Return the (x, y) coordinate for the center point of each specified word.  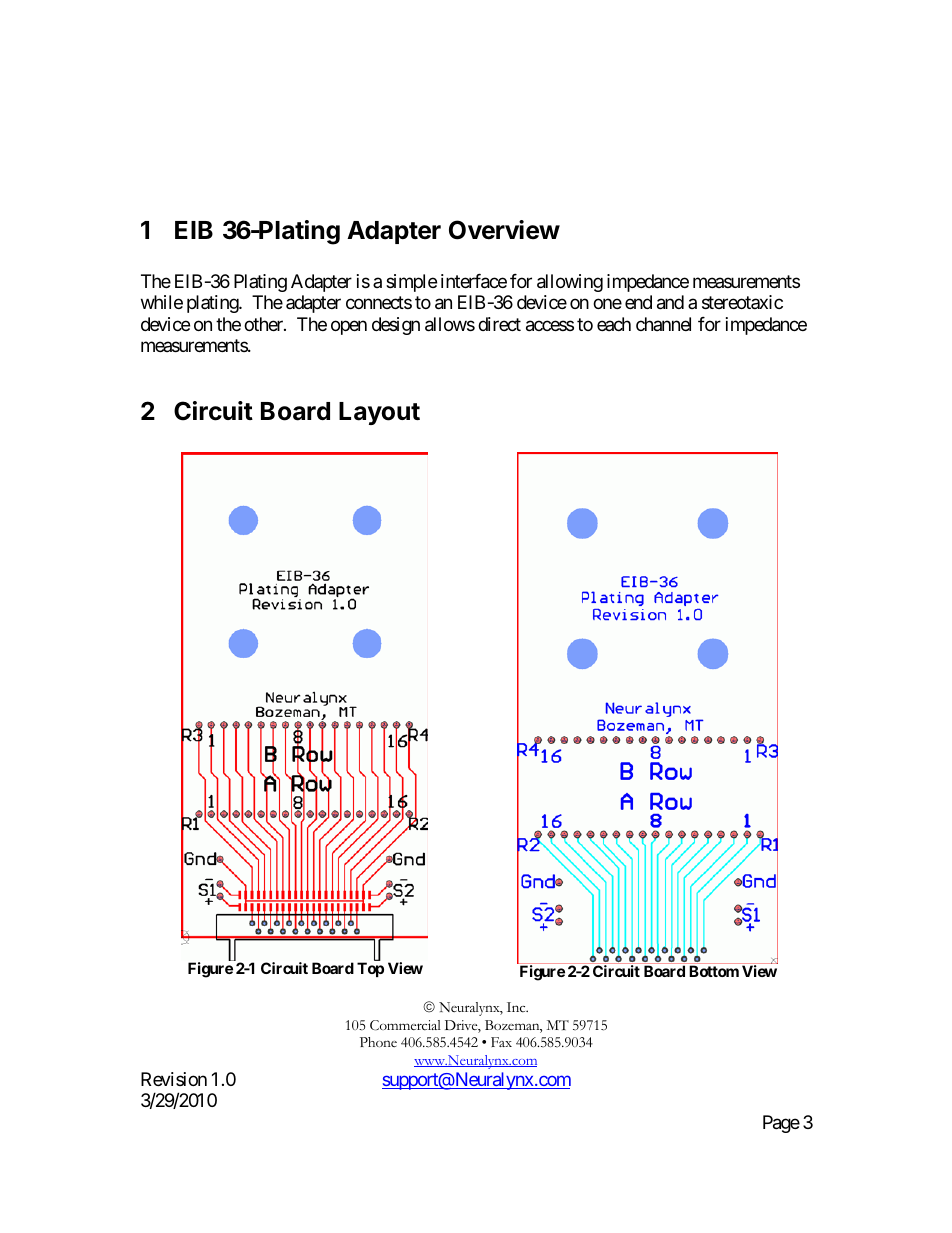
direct (499, 324)
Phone (378, 1042)
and (670, 302)
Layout (379, 413)
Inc (517, 1007)
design (396, 326)
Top (370, 969)
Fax (501, 1042)
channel (663, 324)
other (264, 324)
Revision (174, 1079)
